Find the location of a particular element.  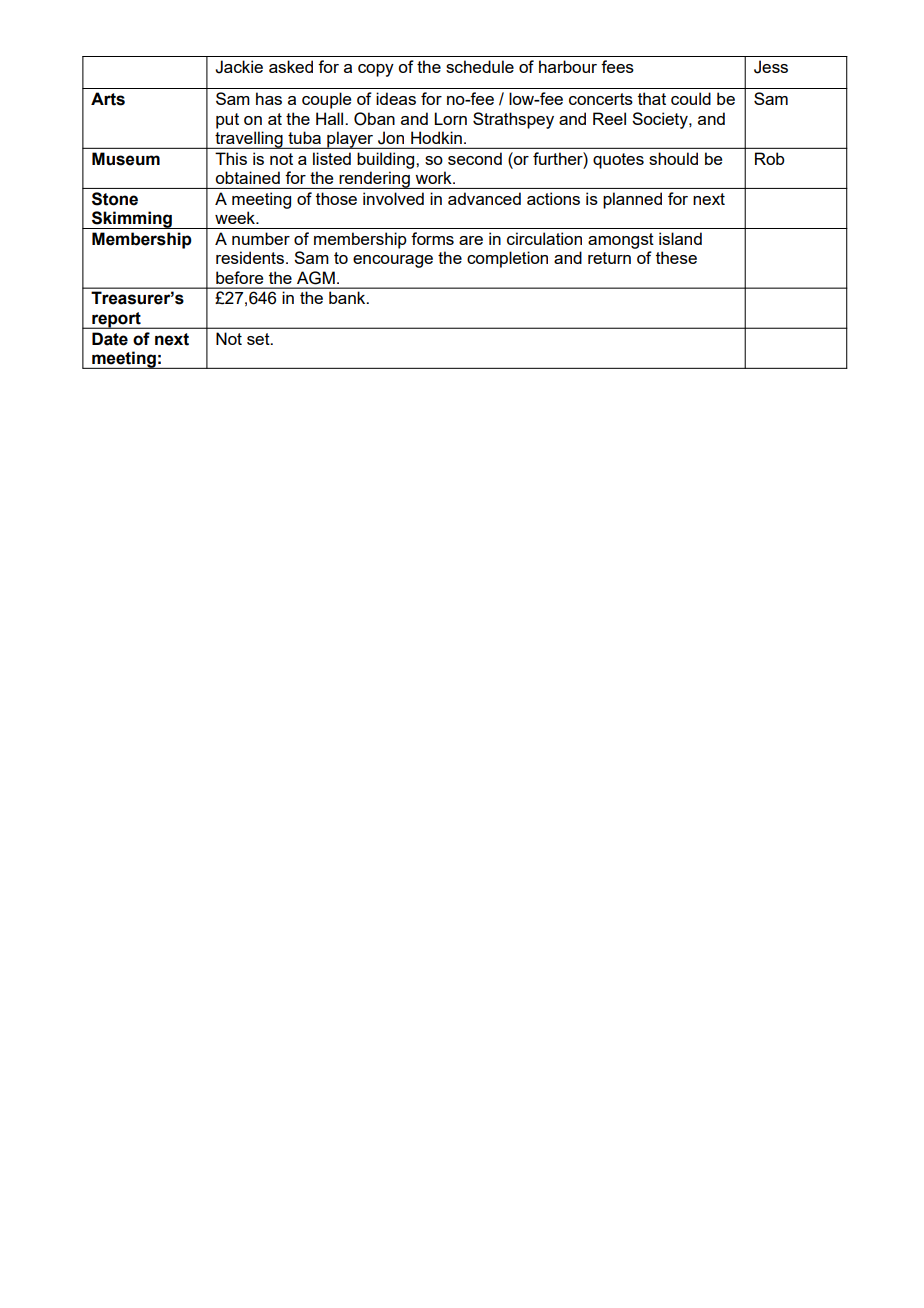

set is located at coordinates (259, 339).
